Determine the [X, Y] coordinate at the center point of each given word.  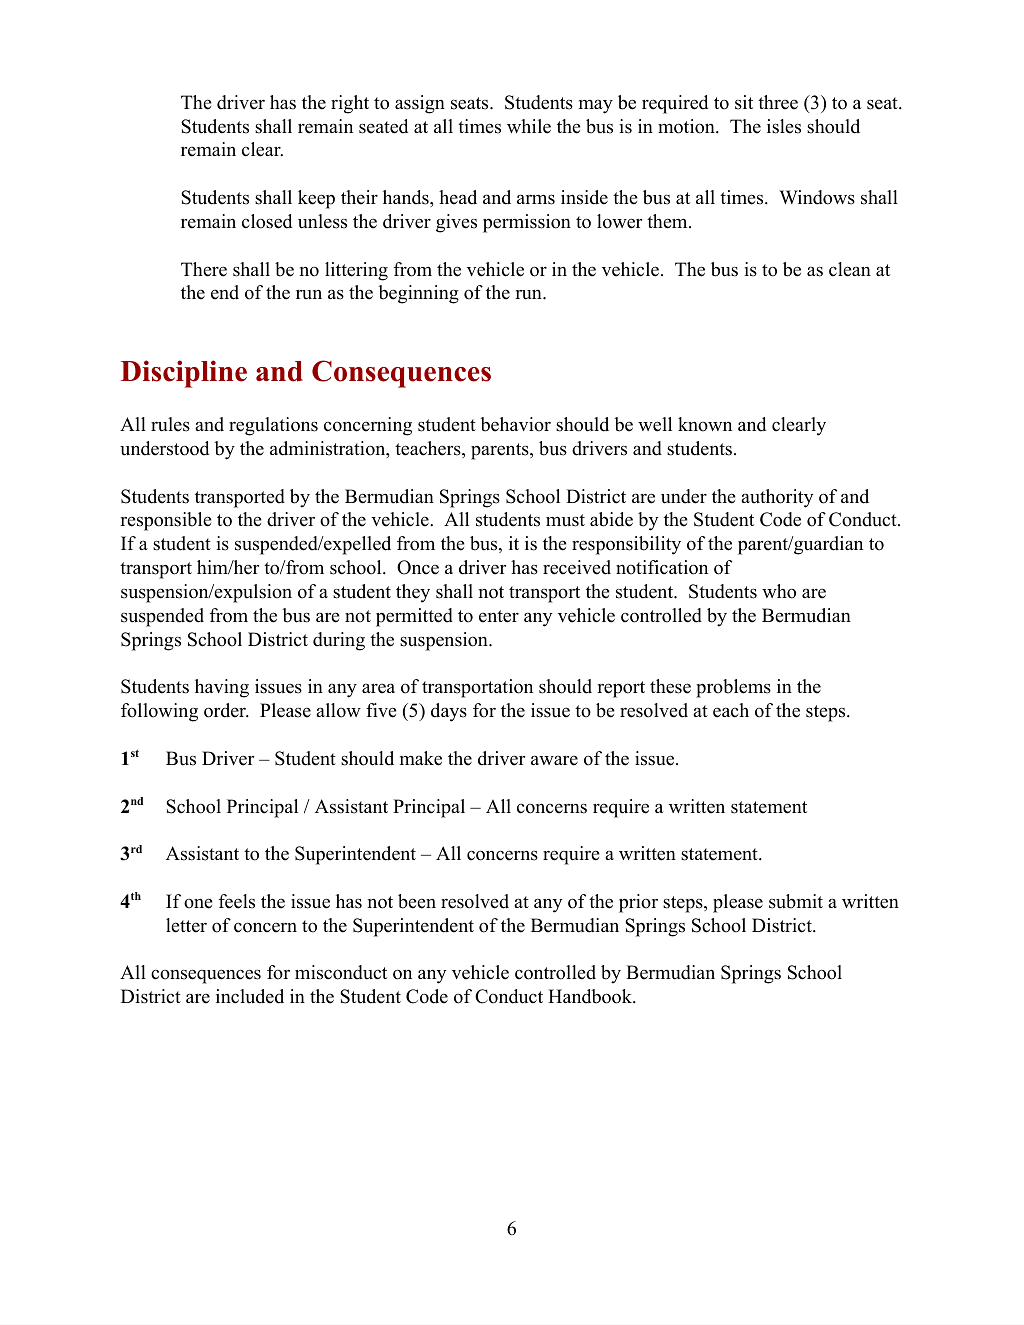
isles [784, 126]
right [350, 104]
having [222, 688]
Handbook [591, 996]
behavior [515, 424]
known [705, 424]
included [250, 996]
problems [733, 688]
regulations [273, 426]
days [449, 712]
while [529, 126]
